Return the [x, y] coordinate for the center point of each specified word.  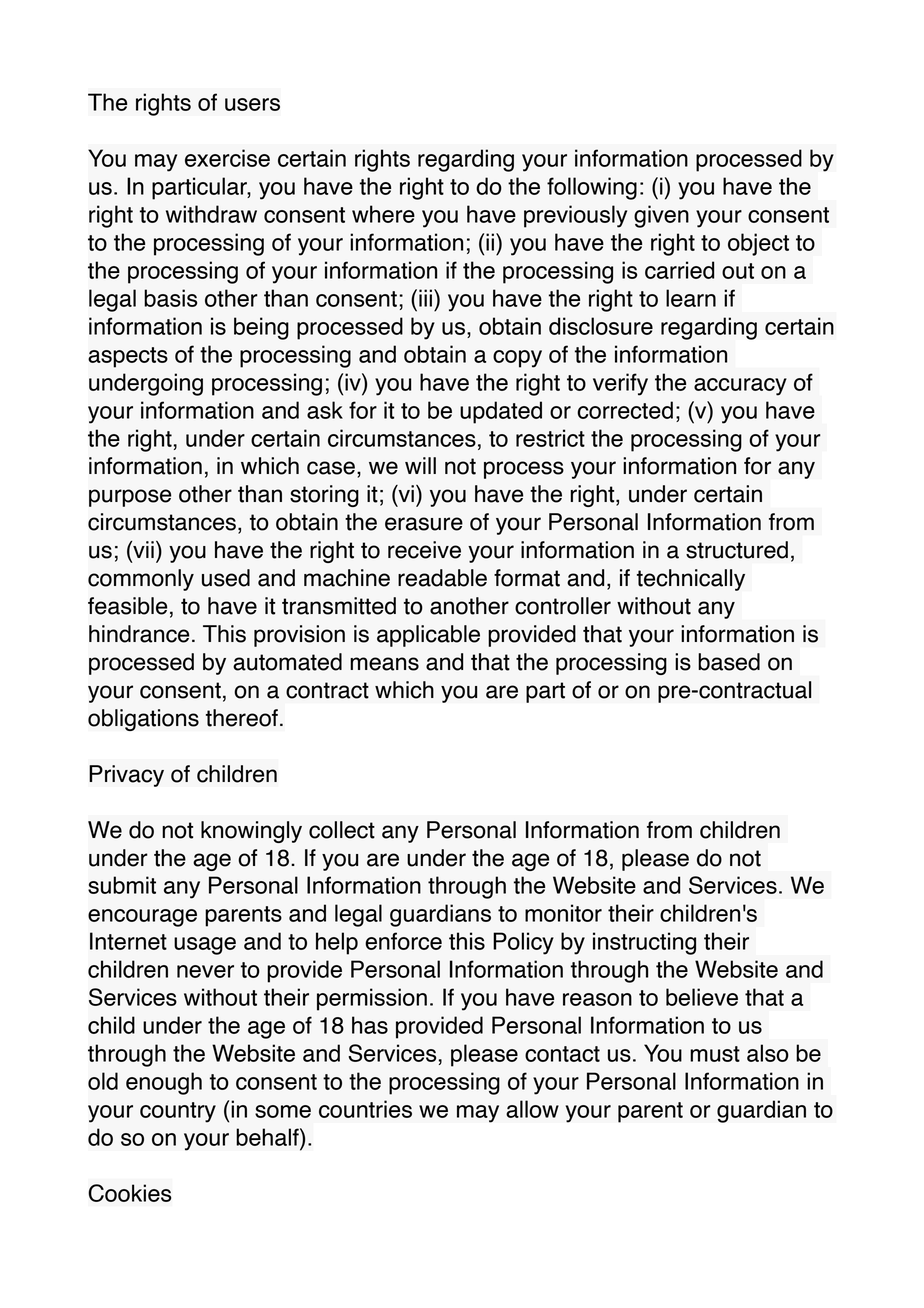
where [383, 214]
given [661, 216]
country [178, 1112]
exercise [227, 158]
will [420, 465]
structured [737, 550]
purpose [130, 498]
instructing [644, 943]
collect [342, 830]
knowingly [251, 832]
